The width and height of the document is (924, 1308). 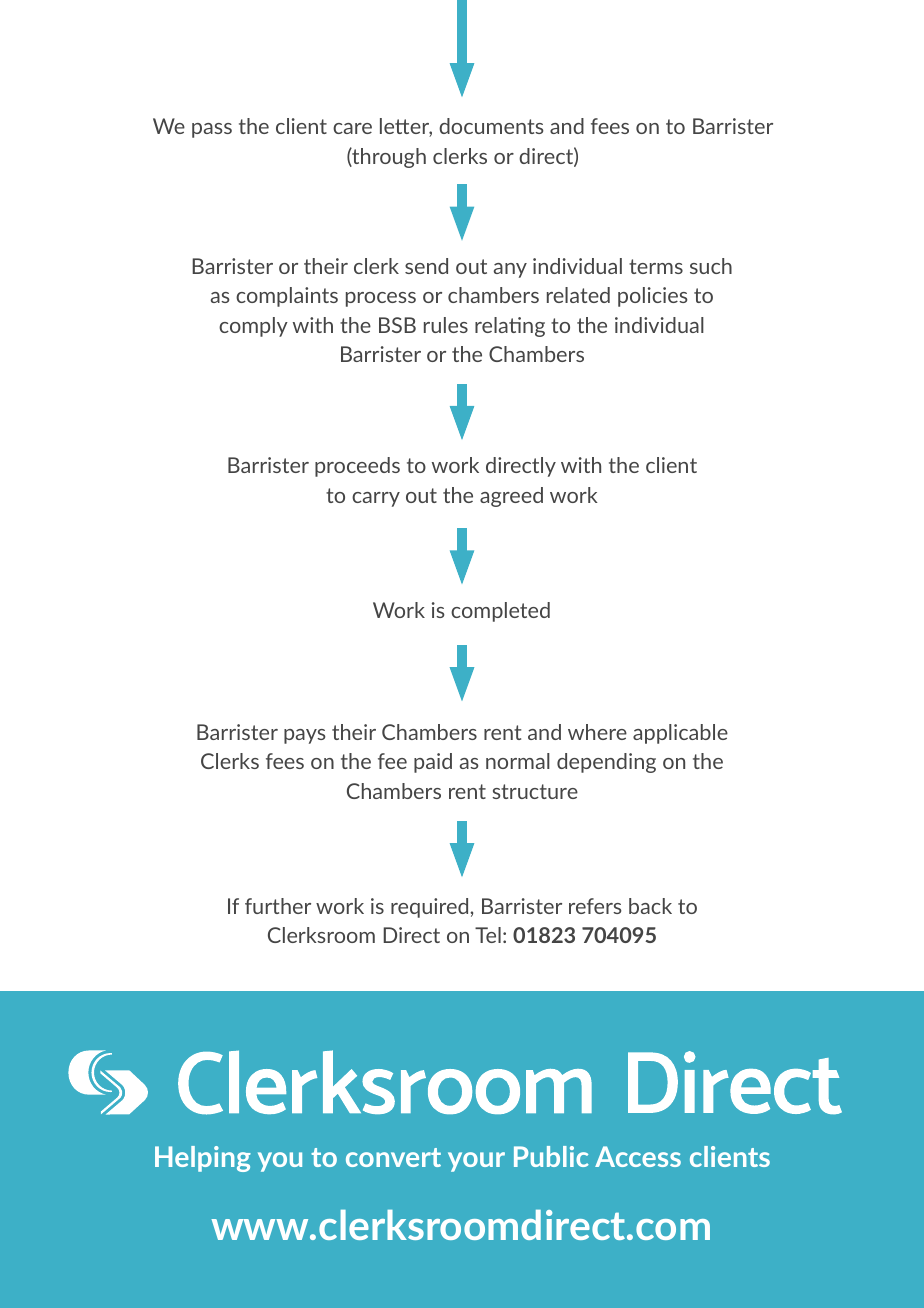 What do you see at coordinates (433, 763) in the document?
I see `paid` at bounding box center [433, 763].
